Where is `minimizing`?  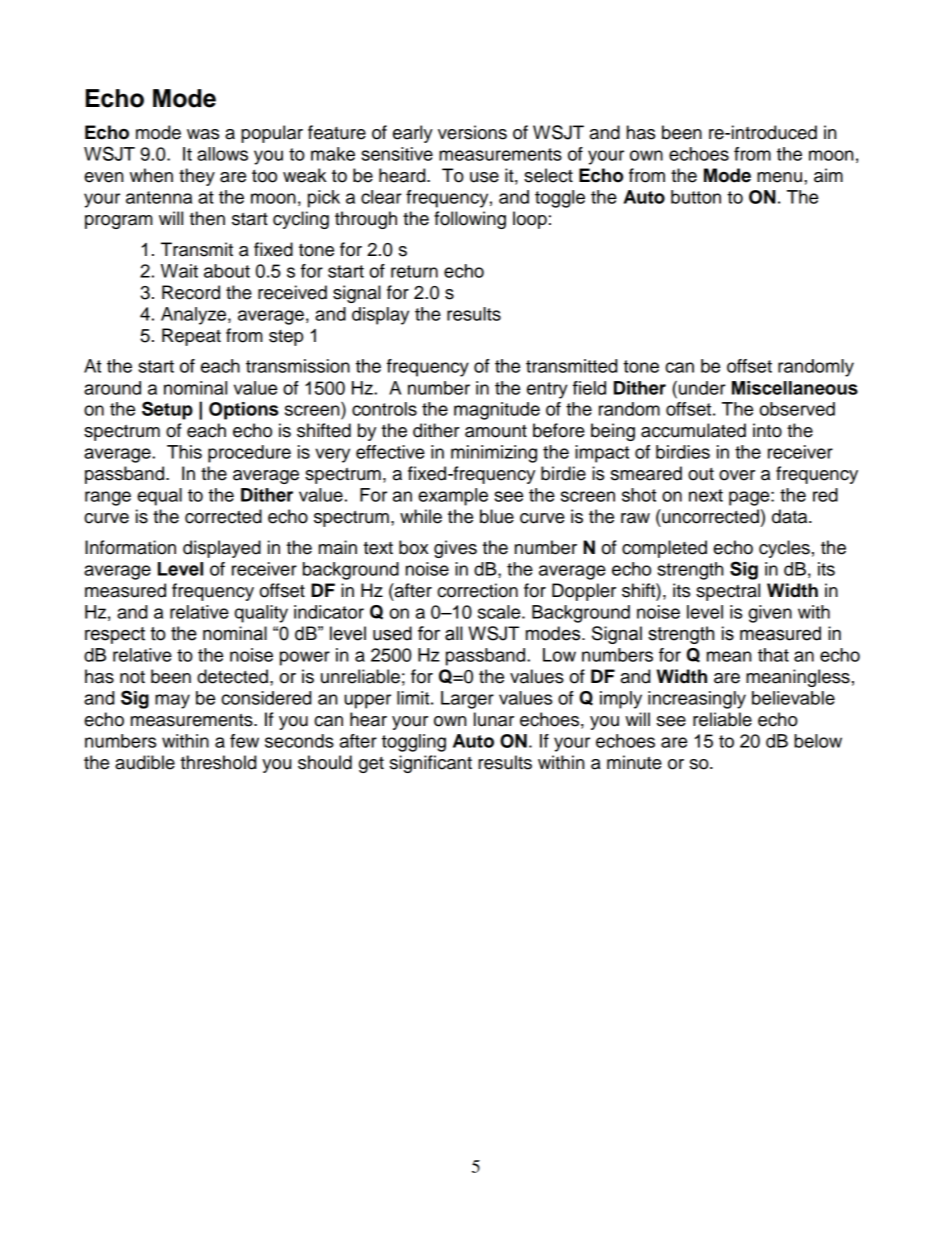
minimizing is located at coordinates (494, 454).
